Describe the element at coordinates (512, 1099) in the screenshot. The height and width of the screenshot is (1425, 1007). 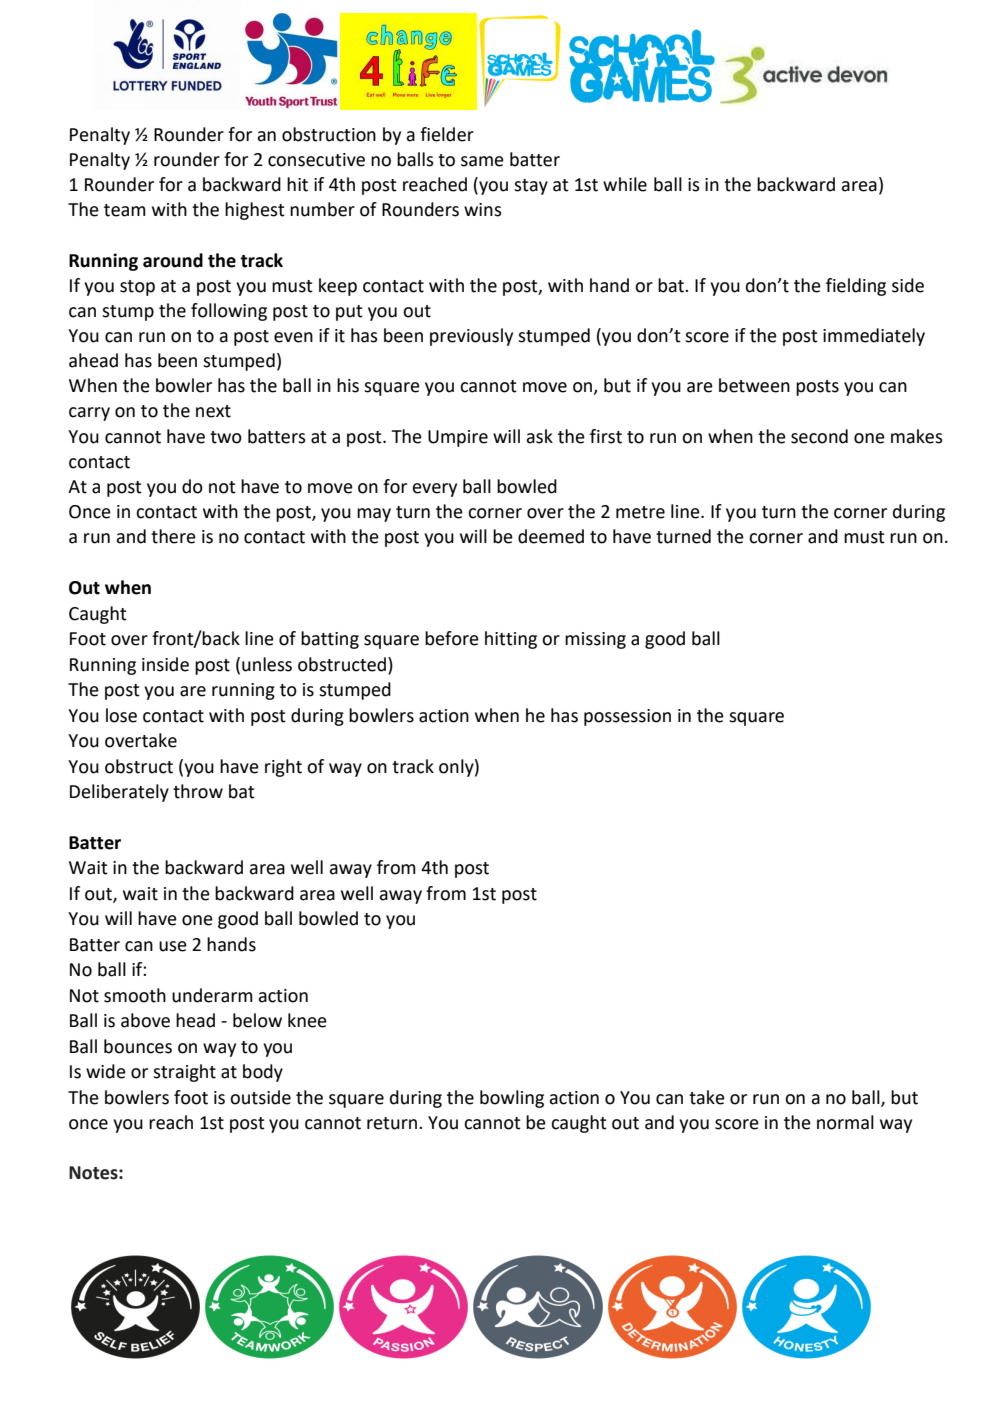
I see `bowling` at that location.
